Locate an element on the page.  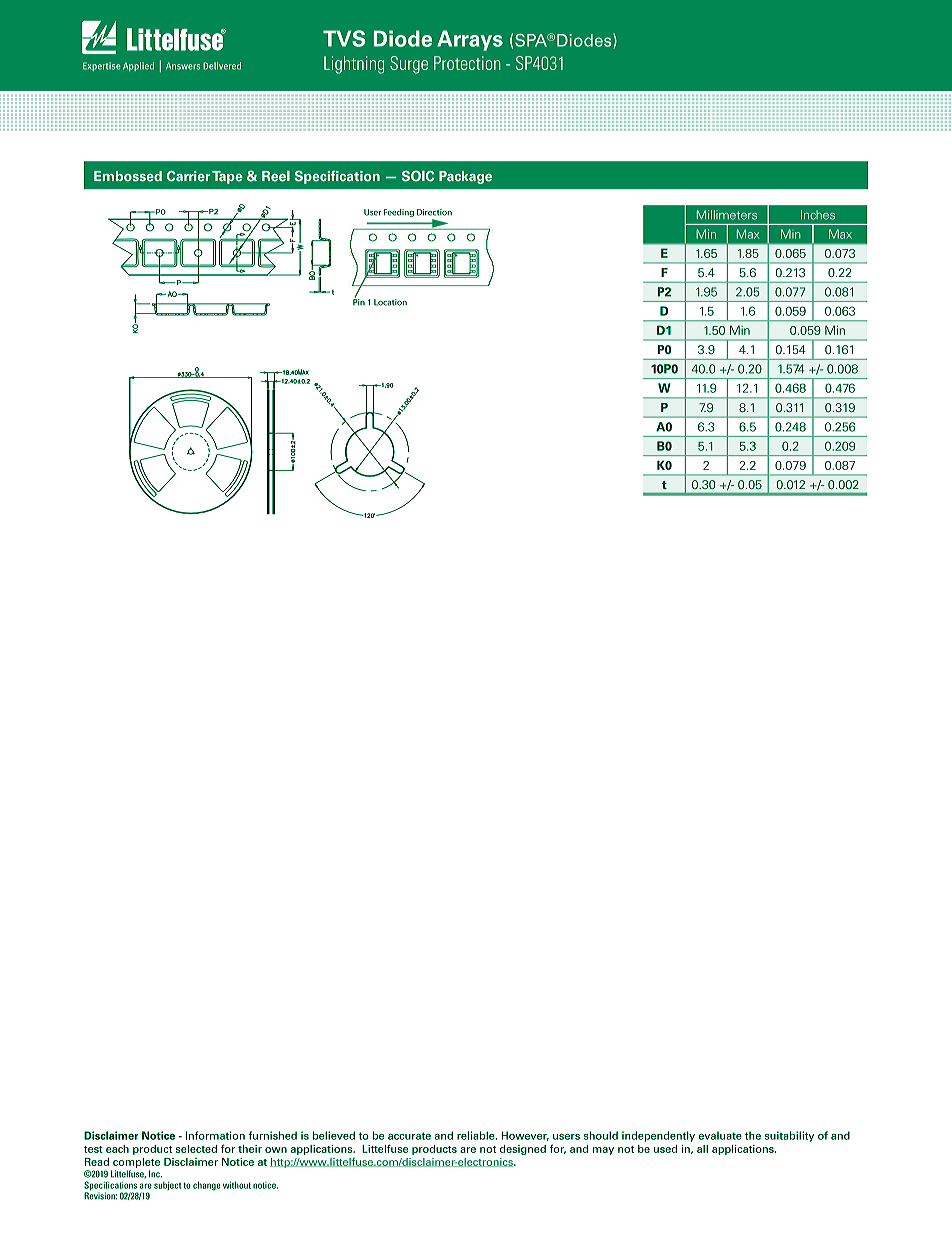
Millimeters is located at coordinates (727, 215).
